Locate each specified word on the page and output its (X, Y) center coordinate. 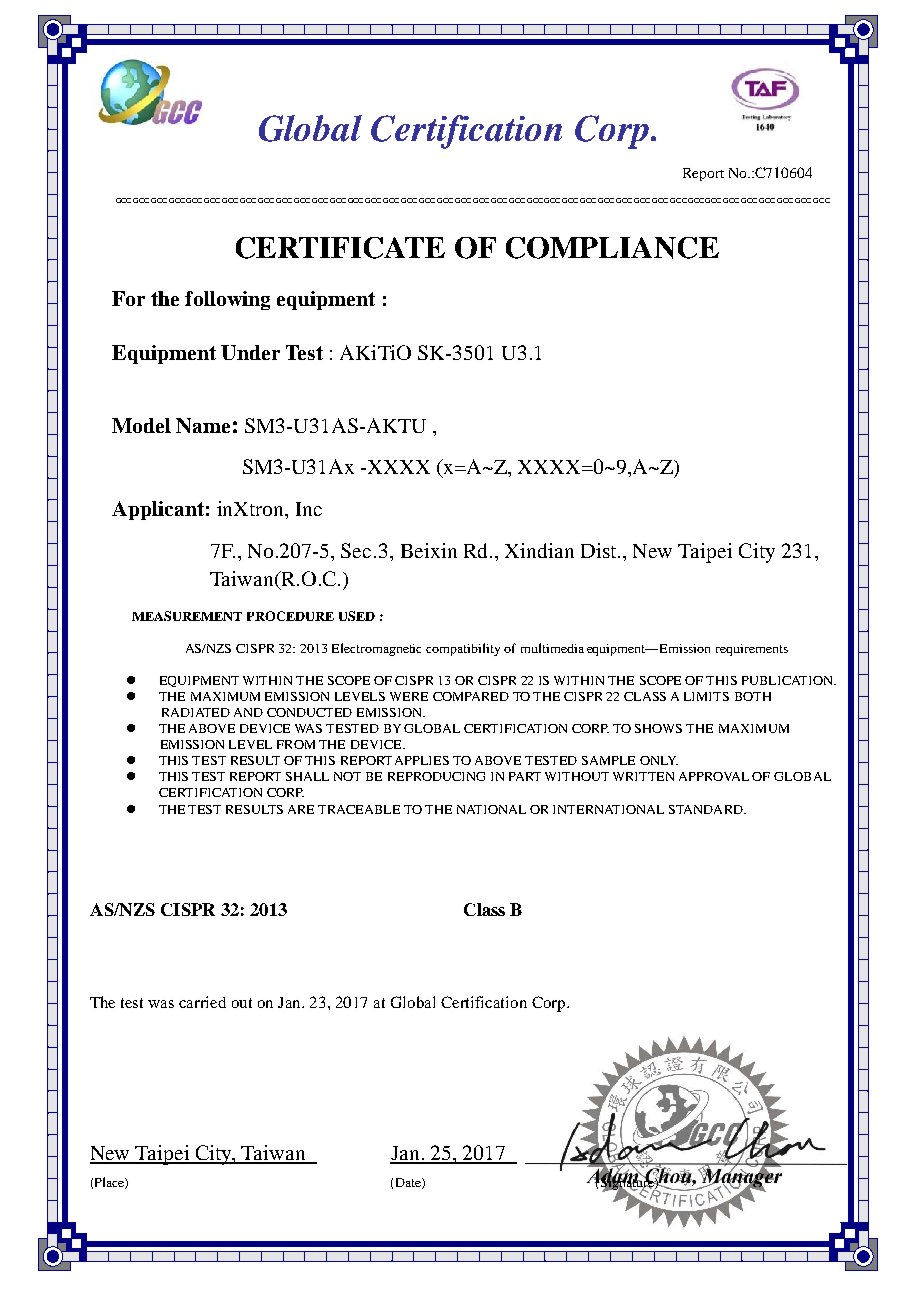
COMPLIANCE (612, 248)
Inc (309, 509)
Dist (600, 550)
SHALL (307, 776)
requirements (752, 650)
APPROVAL (714, 776)
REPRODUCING (436, 776)
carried (202, 1002)
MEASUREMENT (187, 616)
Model (141, 425)
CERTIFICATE (340, 248)
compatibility (463, 649)
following (227, 300)
